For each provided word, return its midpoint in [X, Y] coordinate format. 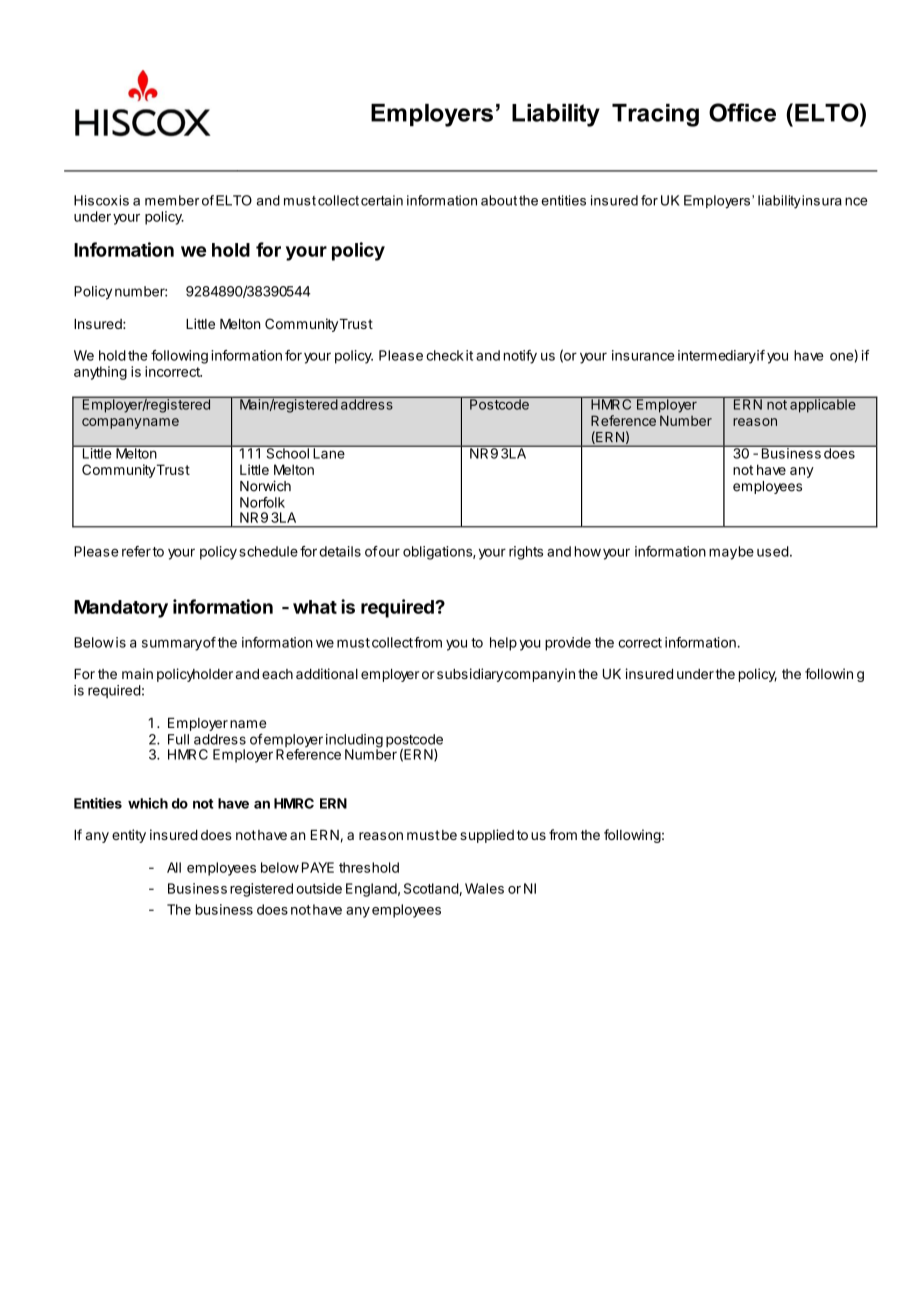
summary [172, 645]
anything [100, 373]
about [499, 200]
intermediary [717, 357]
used [773, 551]
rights [526, 553]
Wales [484, 888]
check [445, 355]
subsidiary [470, 675]
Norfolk [262, 502]
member [172, 200]
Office [742, 112]
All [174, 867]
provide [568, 644]
